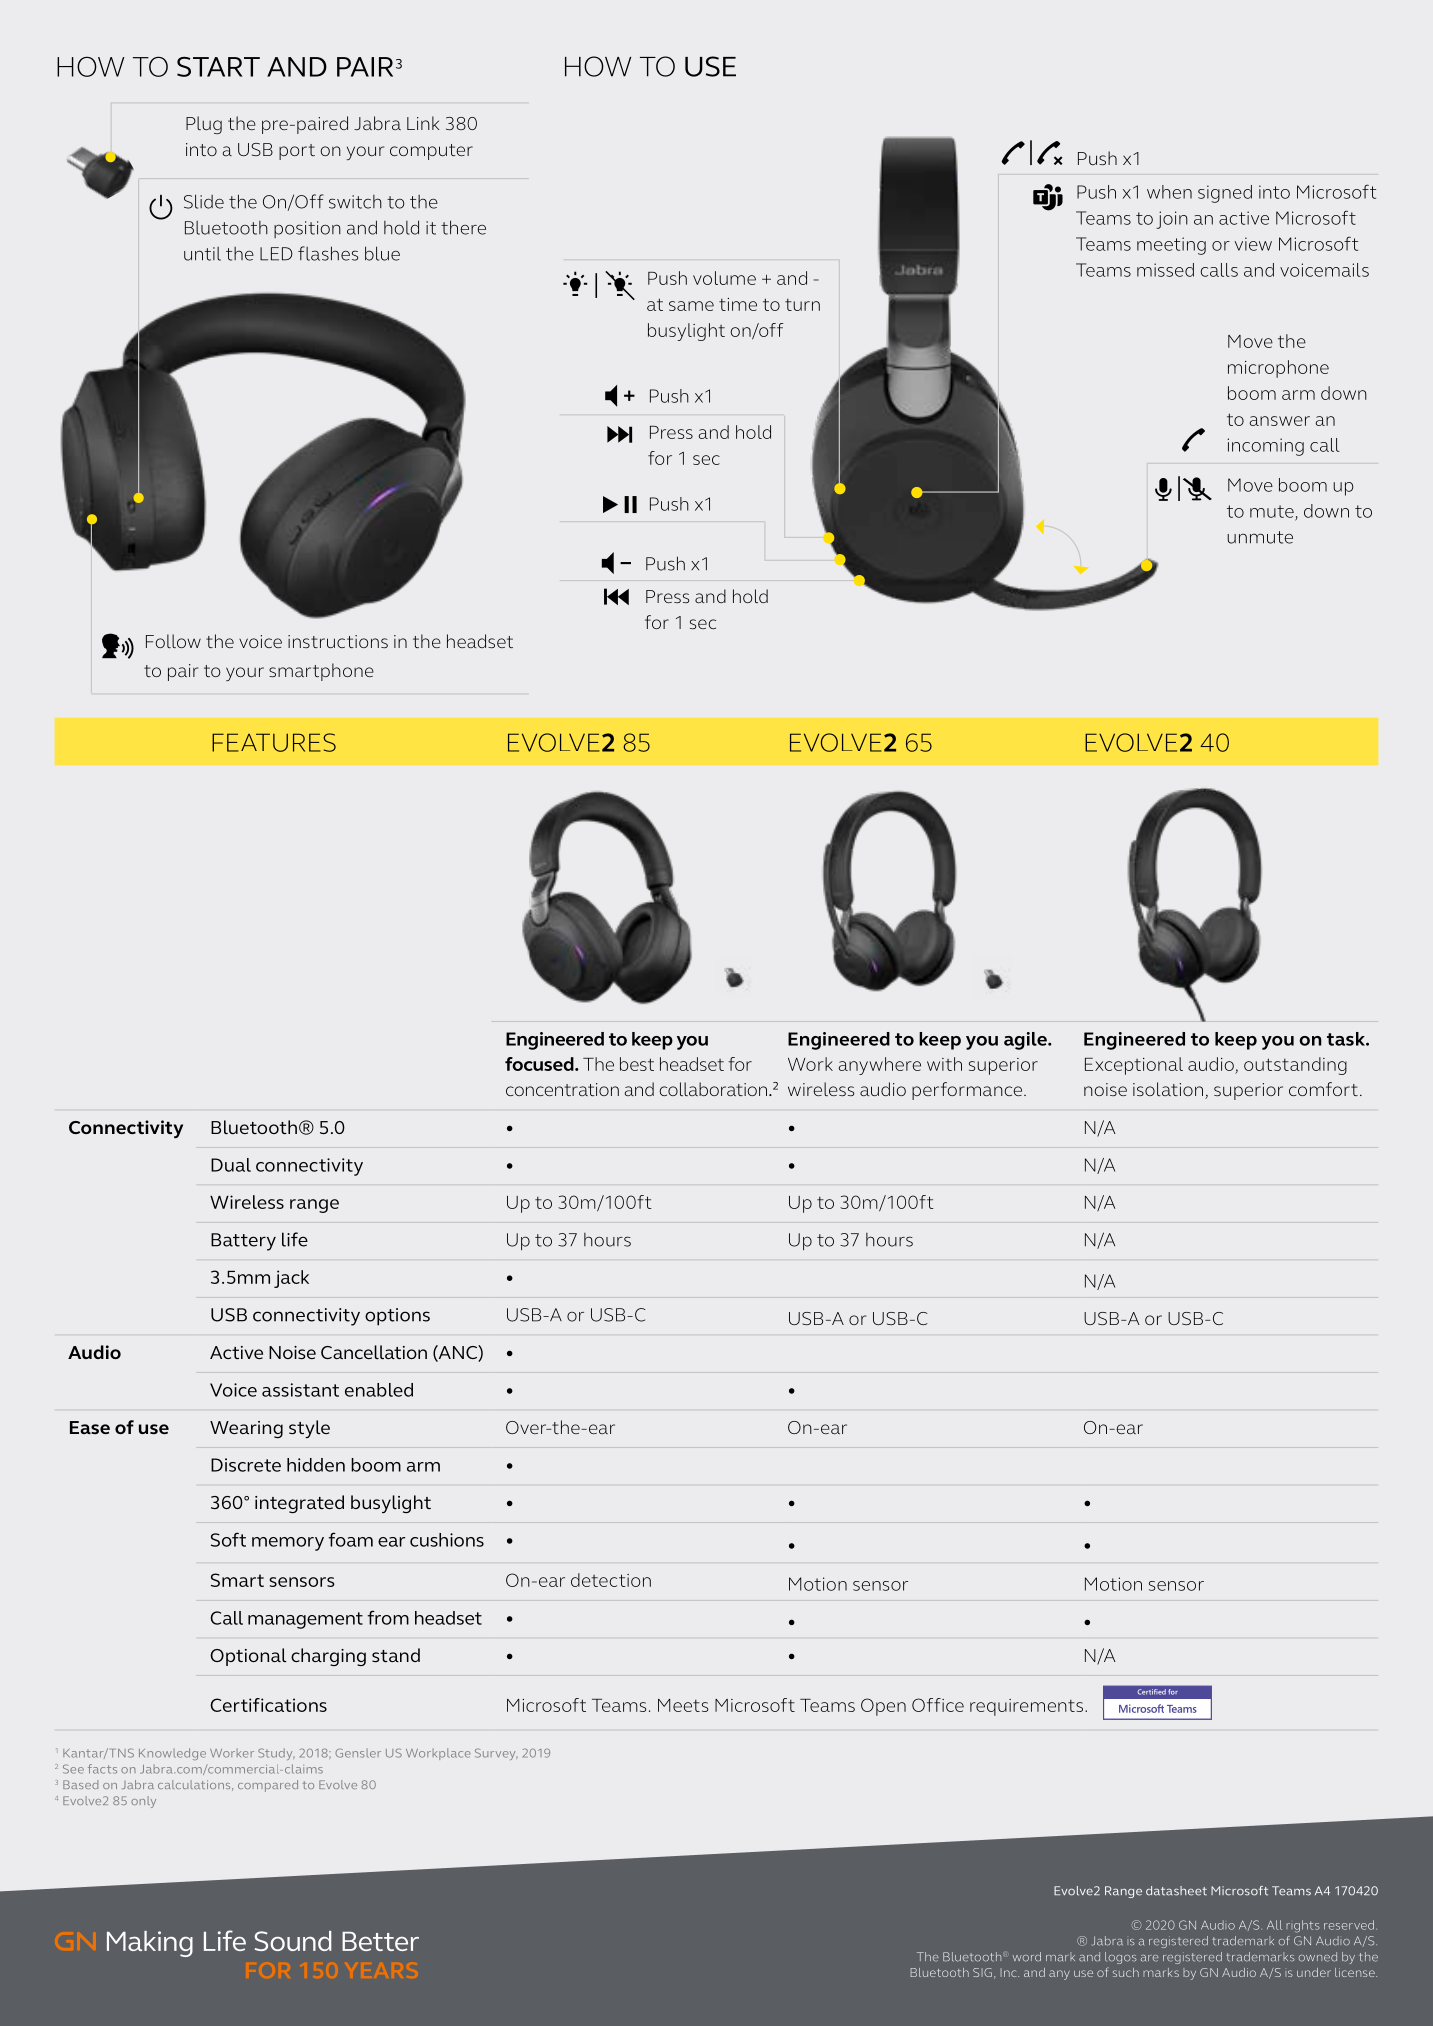 Image resolution: width=1433 pixels, height=2026 pixels. Describe the element at coordinates (274, 742) in the screenshot. I see `FEATURES` at that location.
